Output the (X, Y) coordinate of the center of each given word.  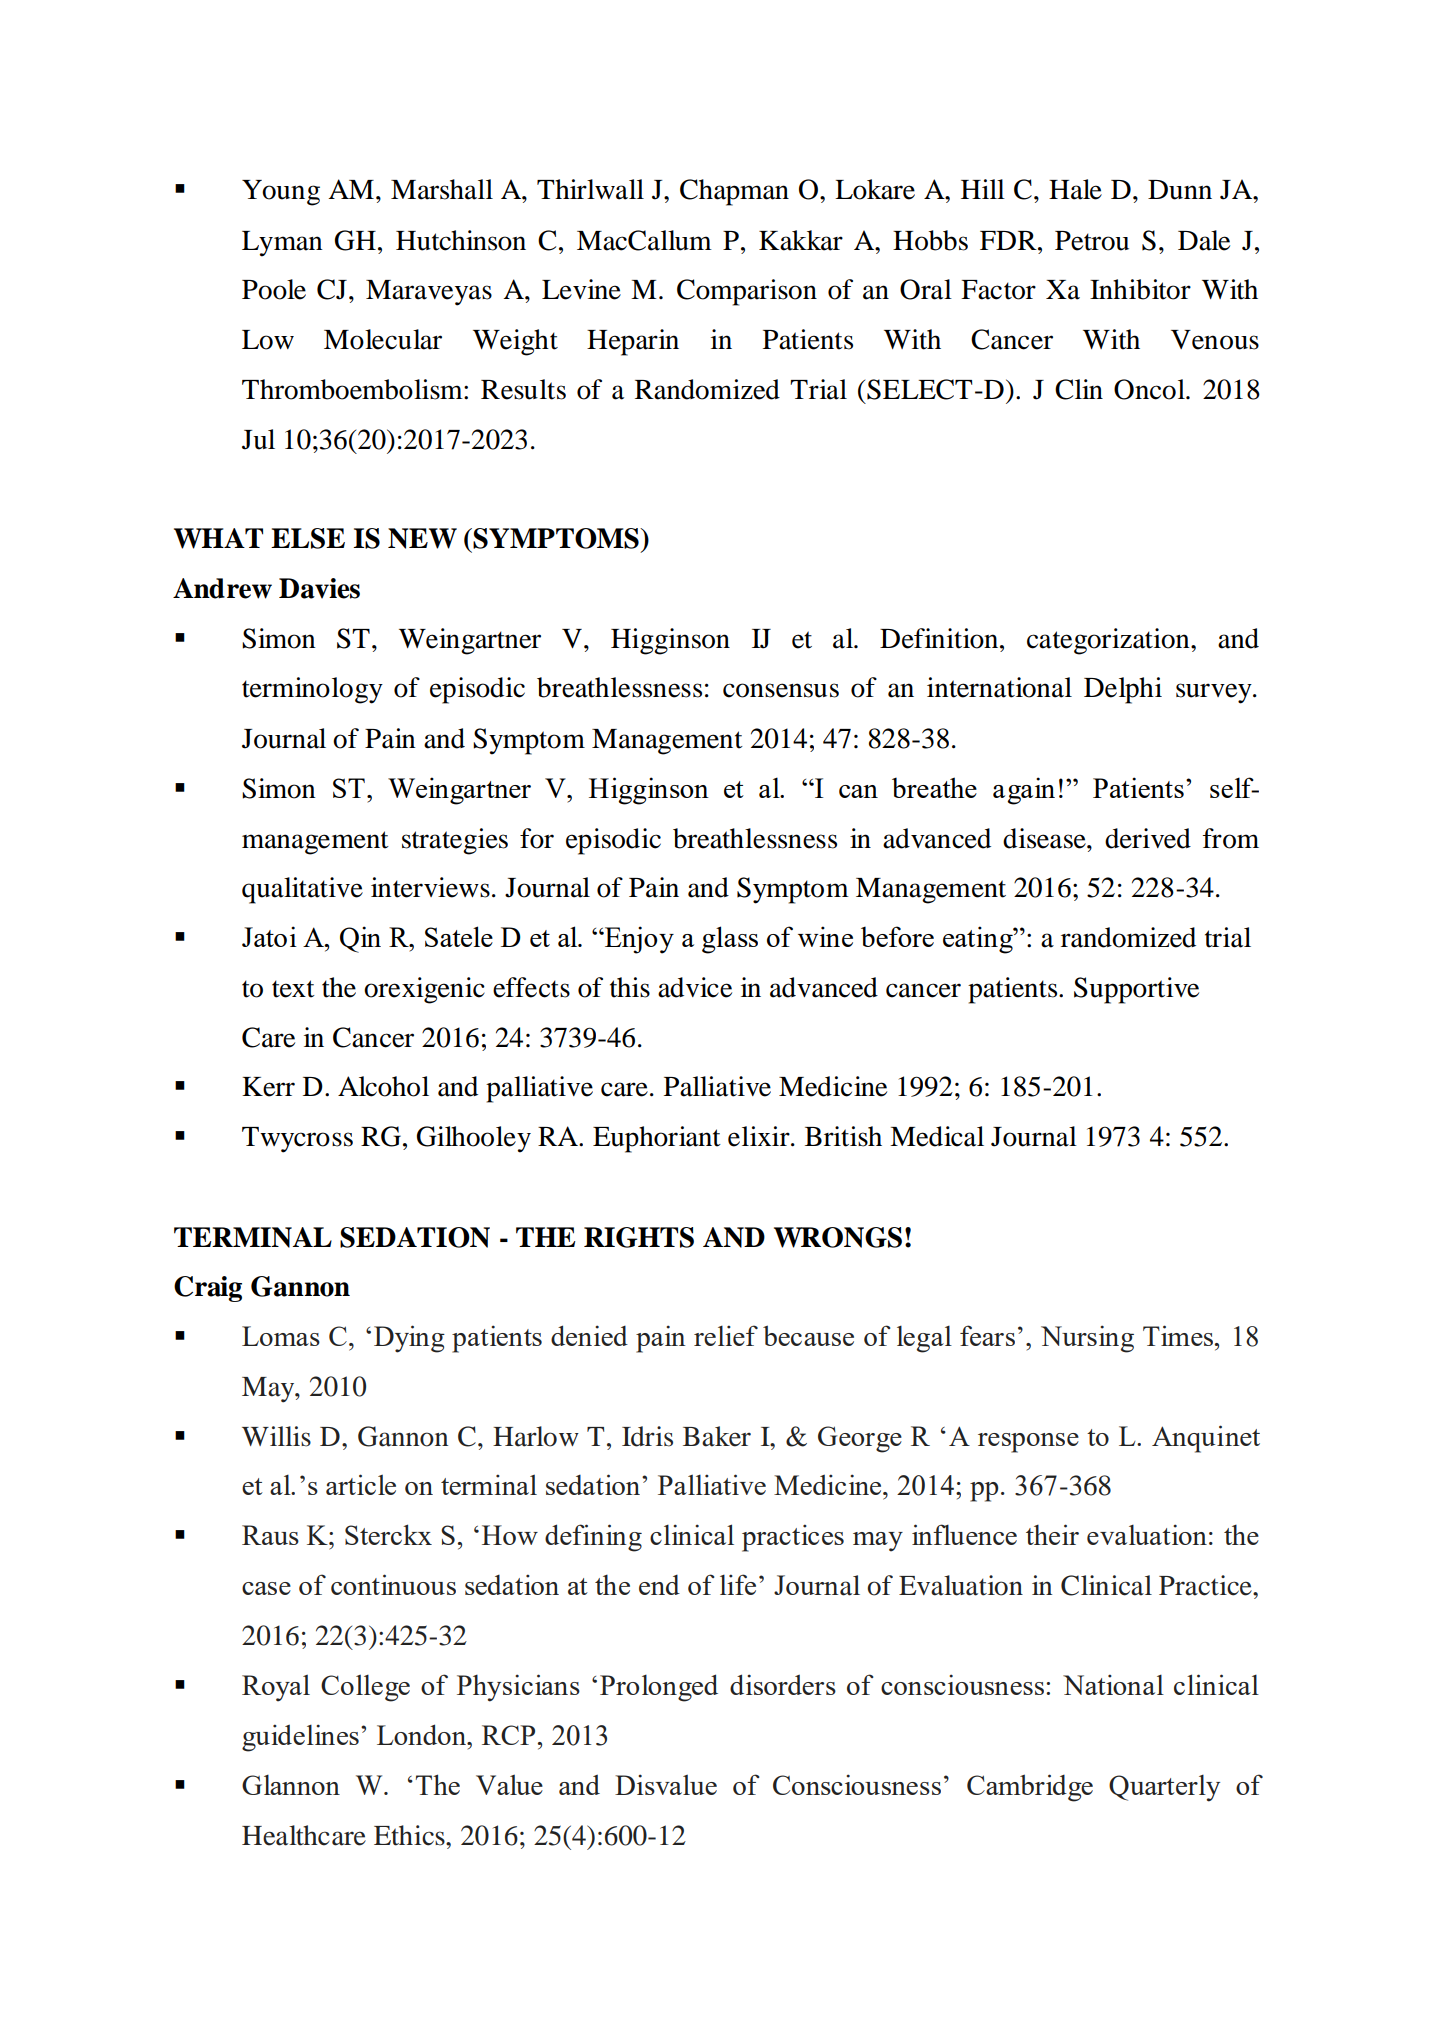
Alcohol (383, 1086)
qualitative (302, 890)
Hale (1075, 189)
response (1028, 1443)
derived (1148, 838)
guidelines (300, 1738)
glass (730, 940)
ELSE (308, 538)
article (361, 1484)
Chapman (734, 192)
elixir (760, 1136)
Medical (937, 1136)
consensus (781, 690)
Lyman (282, 244)
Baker (717, 1436)
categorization (1109, 641)
